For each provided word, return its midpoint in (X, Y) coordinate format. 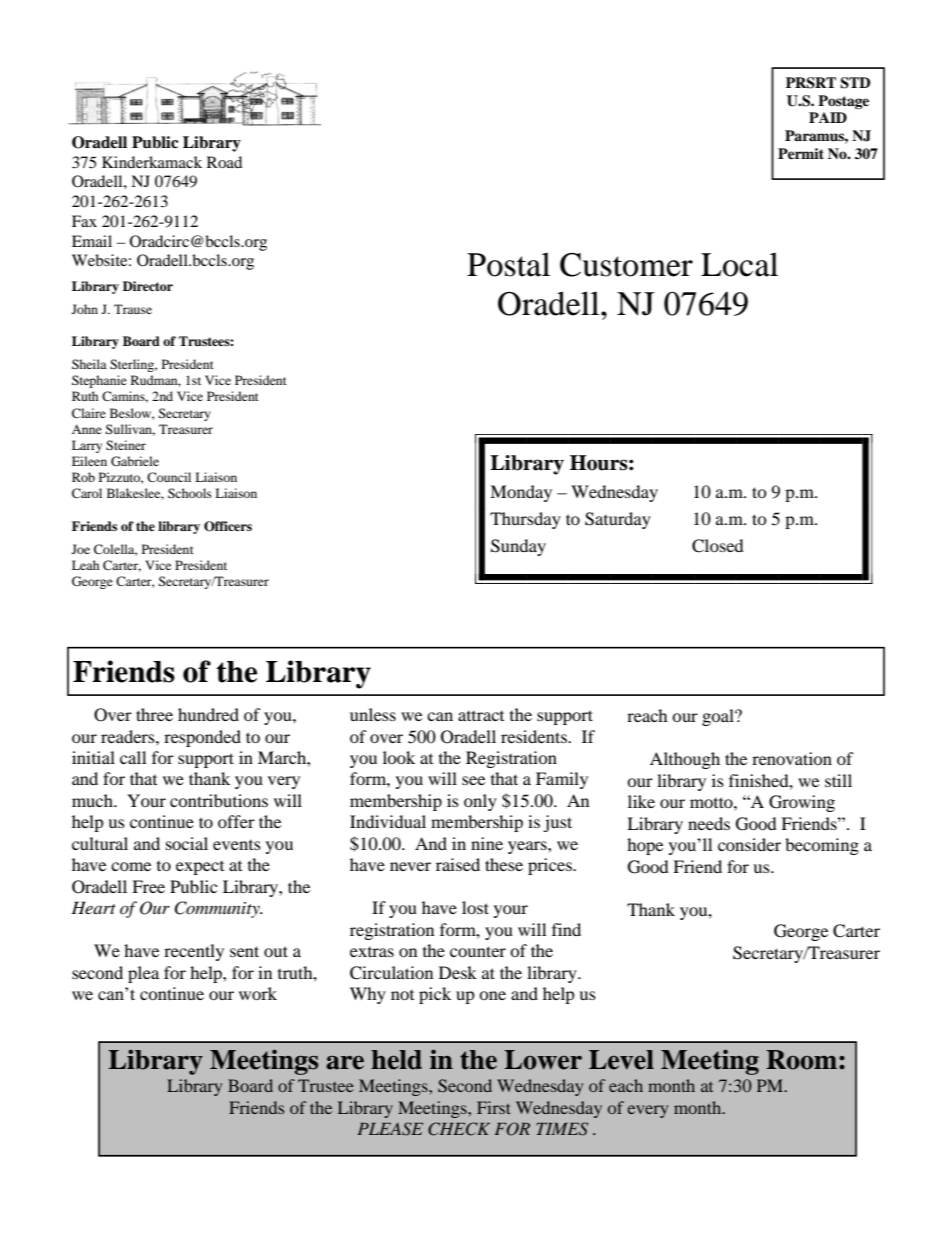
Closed (718, 546)
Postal (508, 264)
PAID (828, 117)
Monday (521, 493)
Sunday (518, 547)
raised (458, 864)
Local (739, 264)
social (187, 843)
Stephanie (99, 381)
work (258, 993)
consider (749, 844)
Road (224, 162)
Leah (86, 565)
